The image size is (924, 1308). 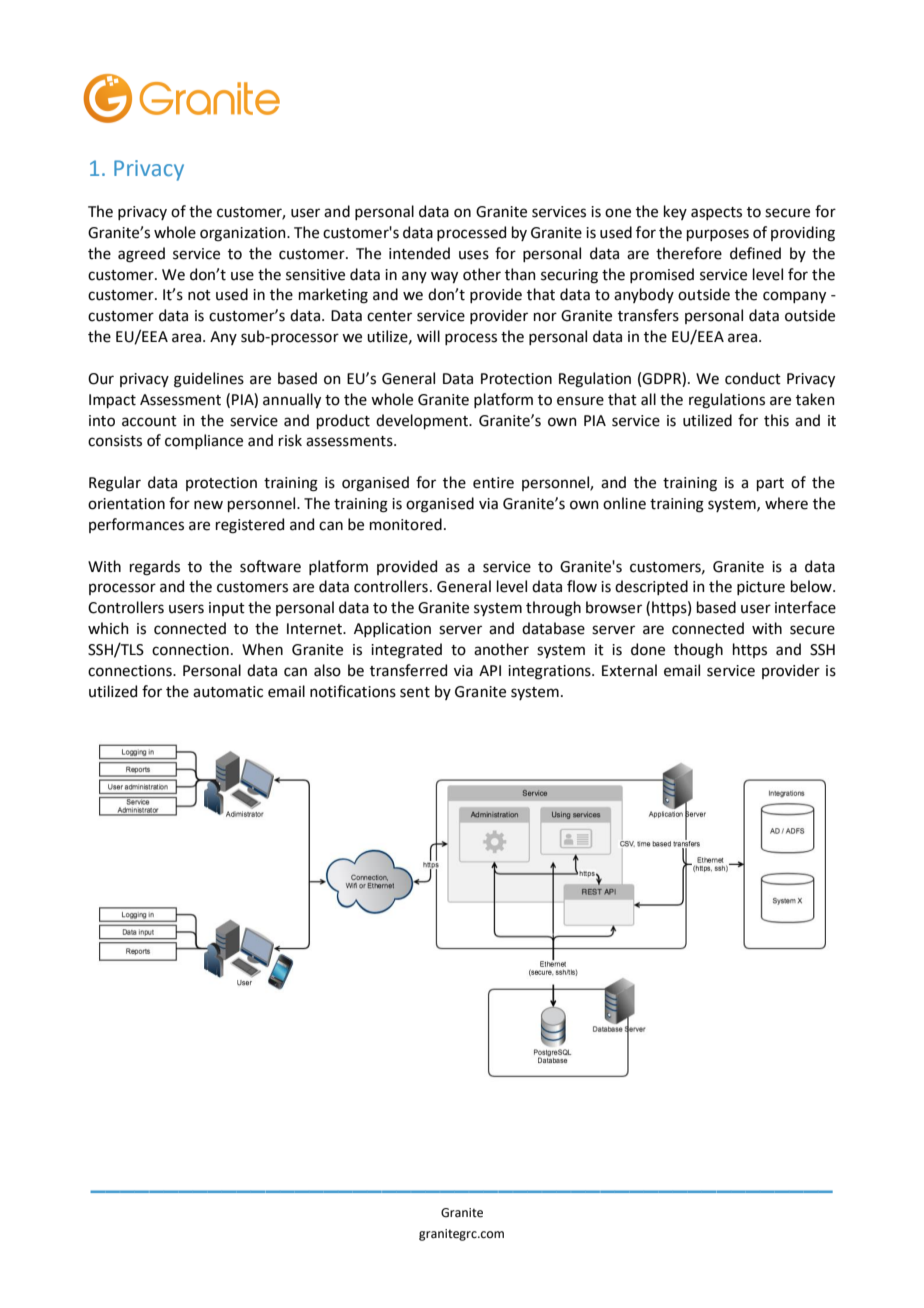 What do you see at coordinates (244, 234) in the screenshot?
I see `organization` at bounding box center [244, 234].
